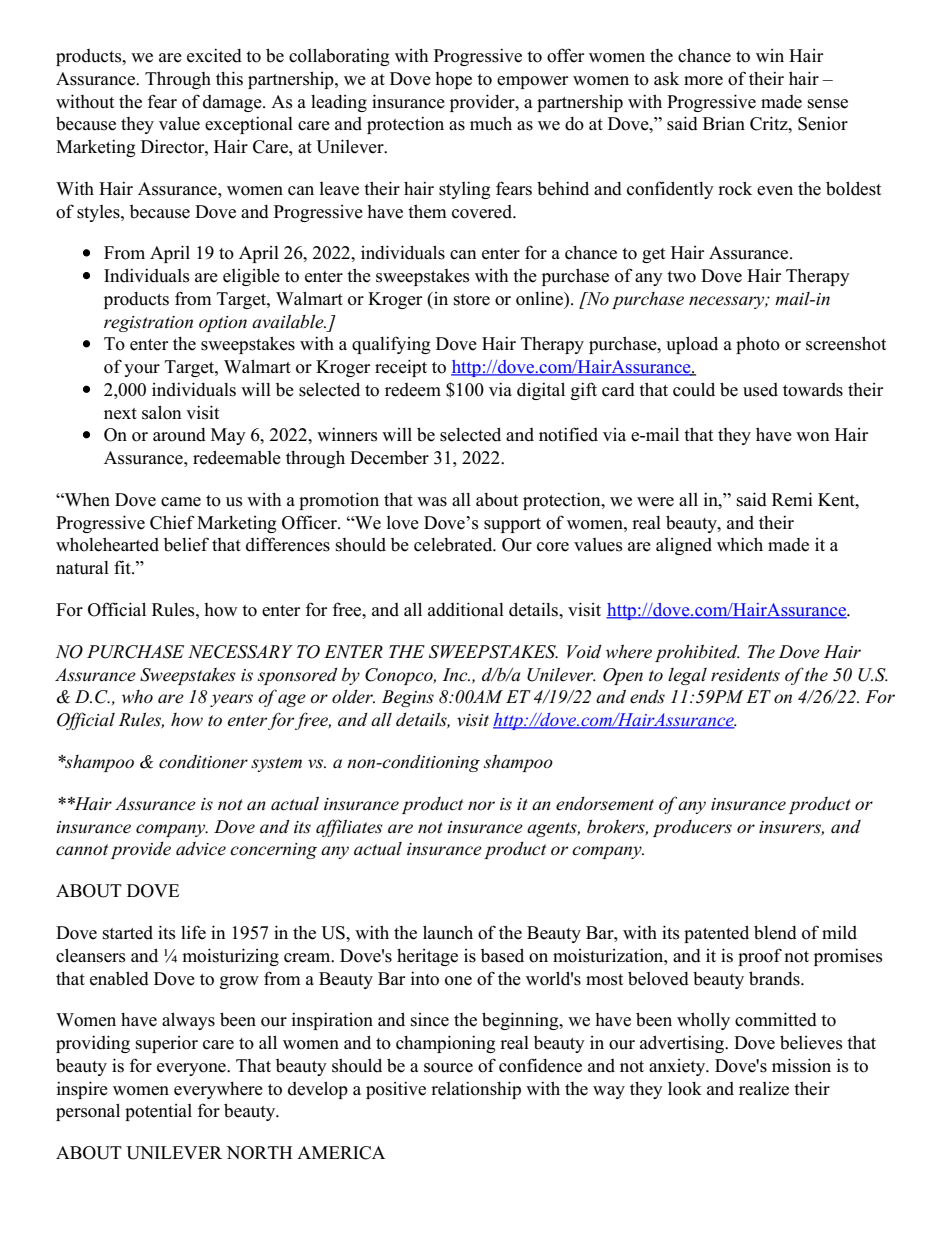  I want to click on advice, so click(201, 849).
